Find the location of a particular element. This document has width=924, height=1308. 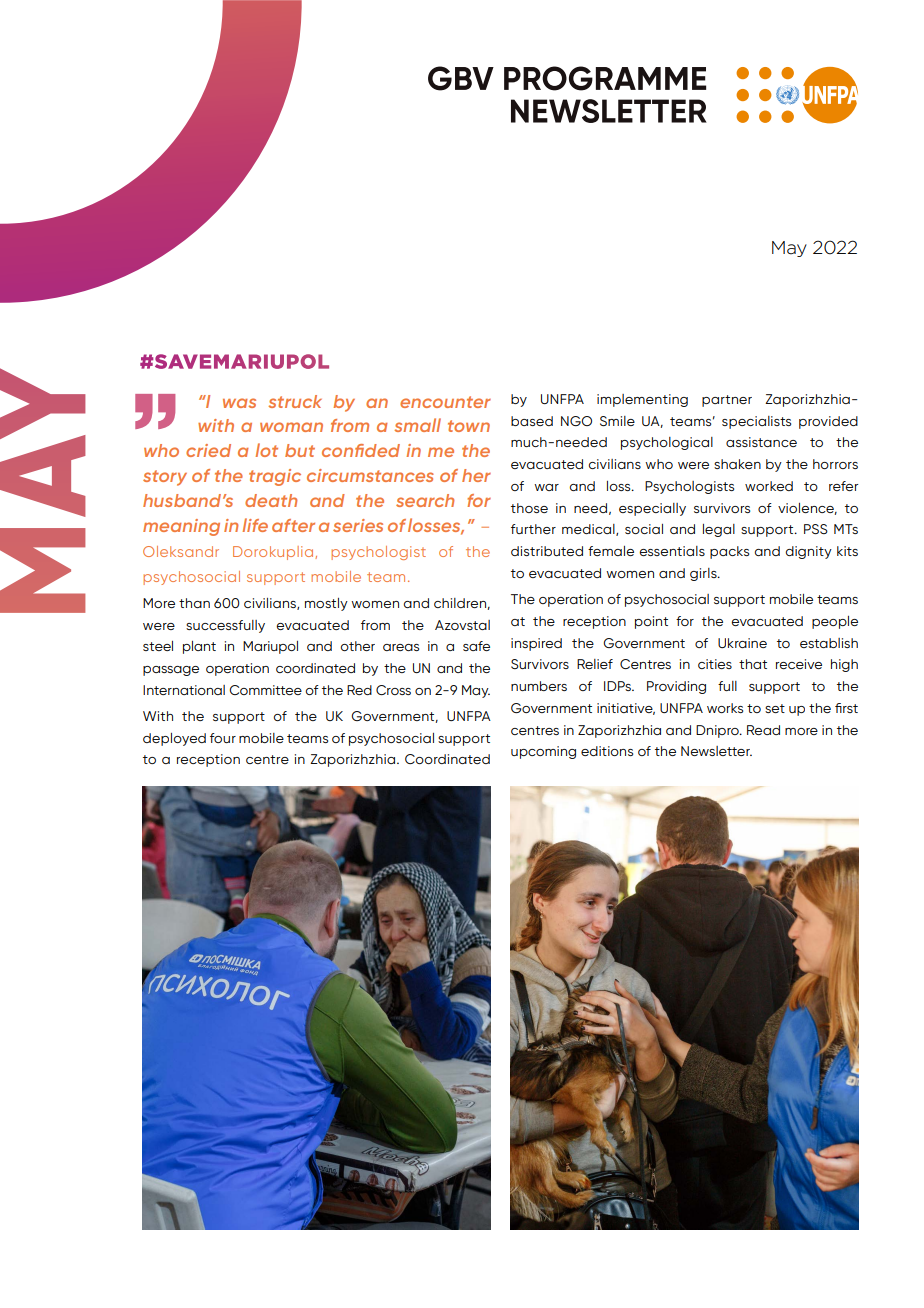

specialists is located at coordinates (756, 422).
